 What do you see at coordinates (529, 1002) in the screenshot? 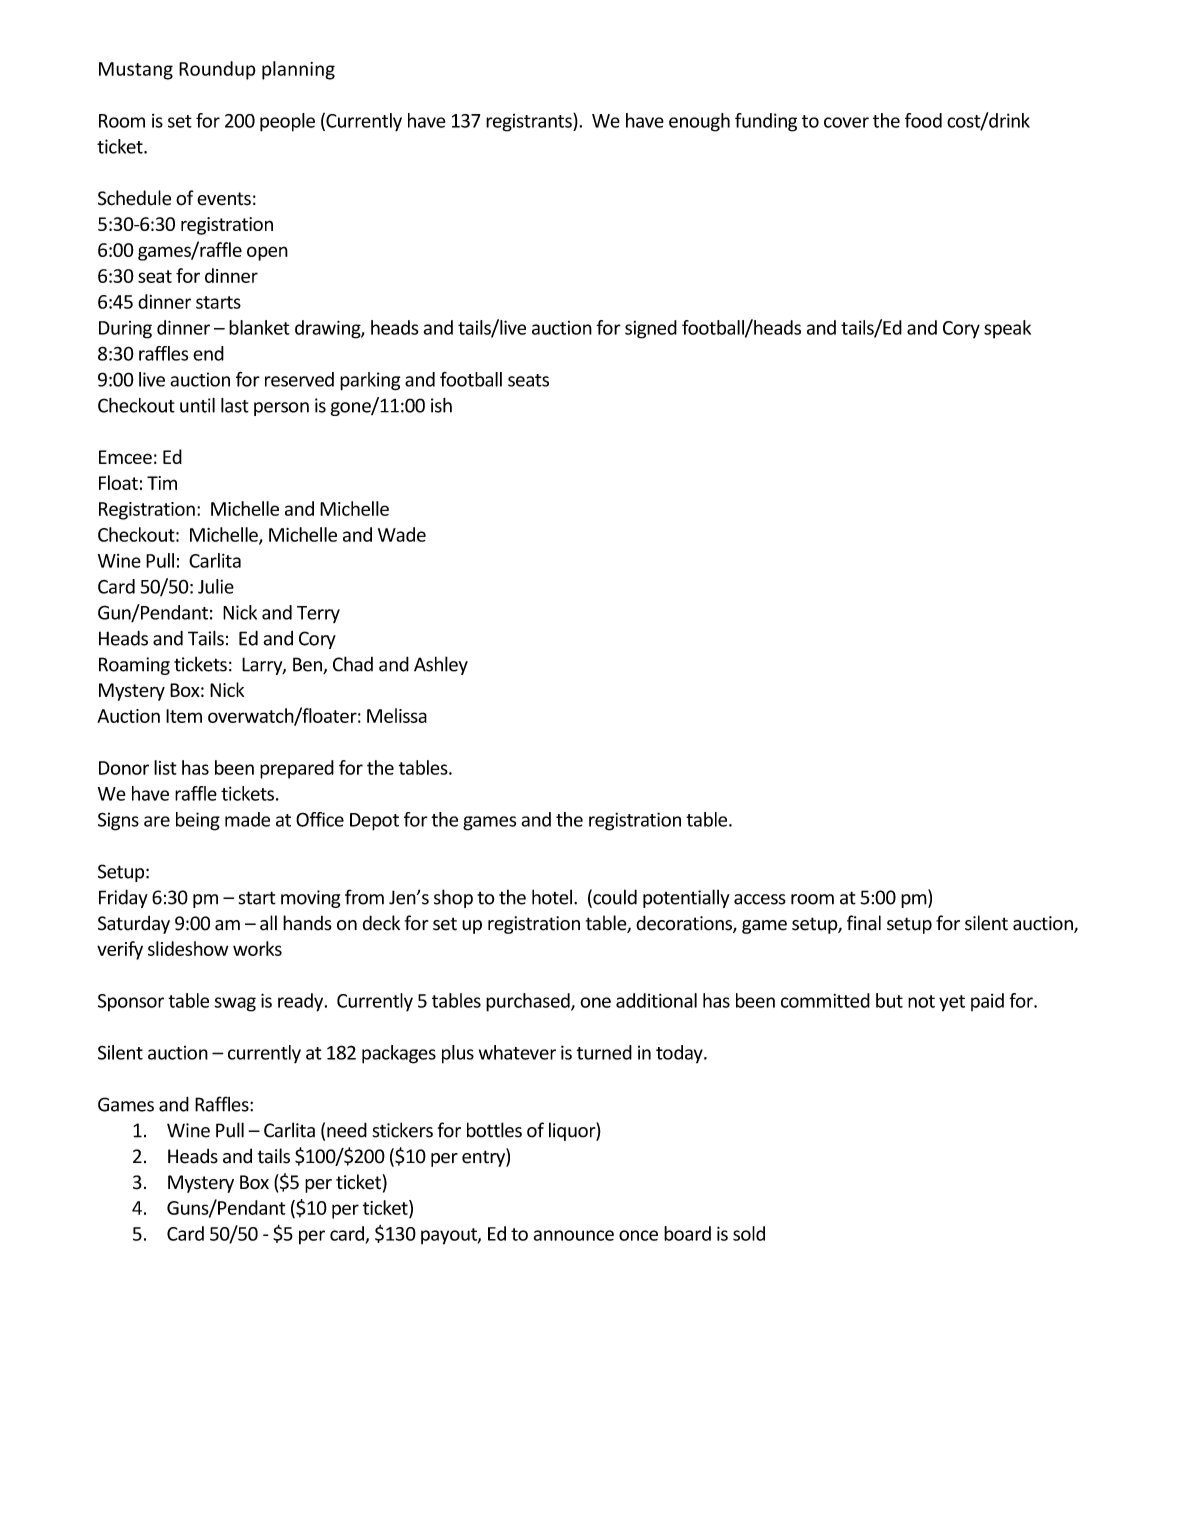
I see `purchased` at bounding box center [529, 1002].
